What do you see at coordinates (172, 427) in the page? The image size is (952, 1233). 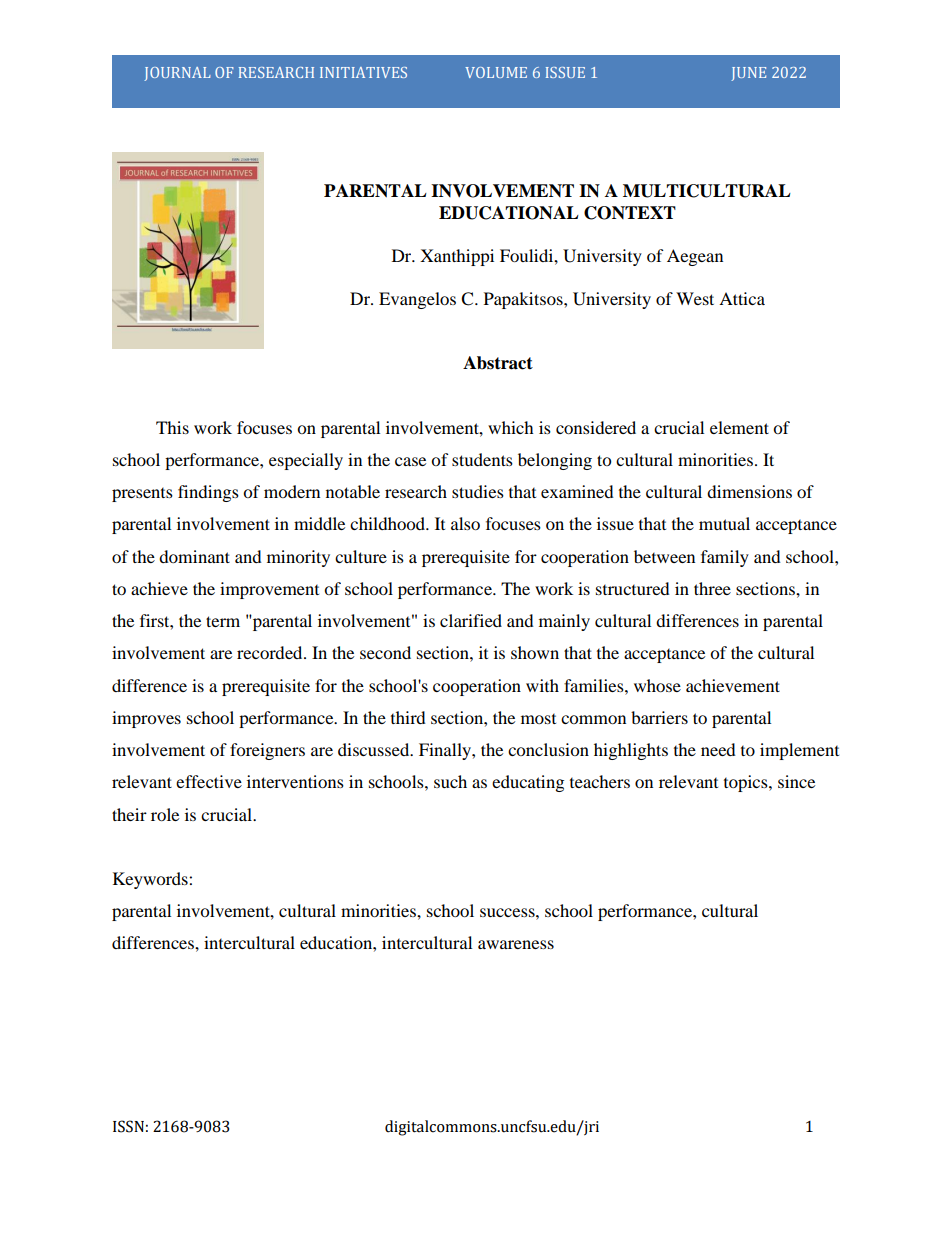 I see `This` at bounding box center [172, 427].
